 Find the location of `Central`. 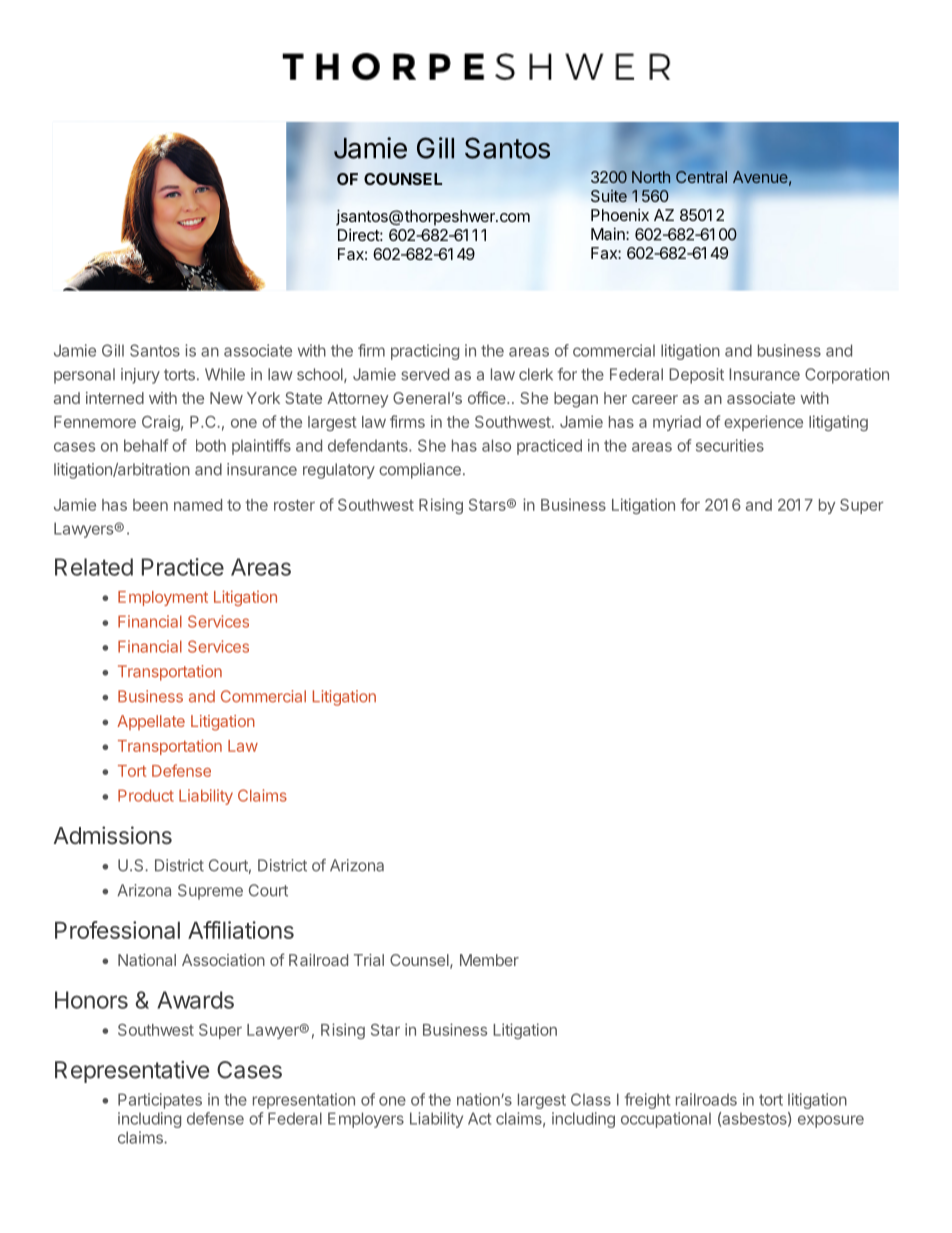

Central is located at coordinates (701, 177).
